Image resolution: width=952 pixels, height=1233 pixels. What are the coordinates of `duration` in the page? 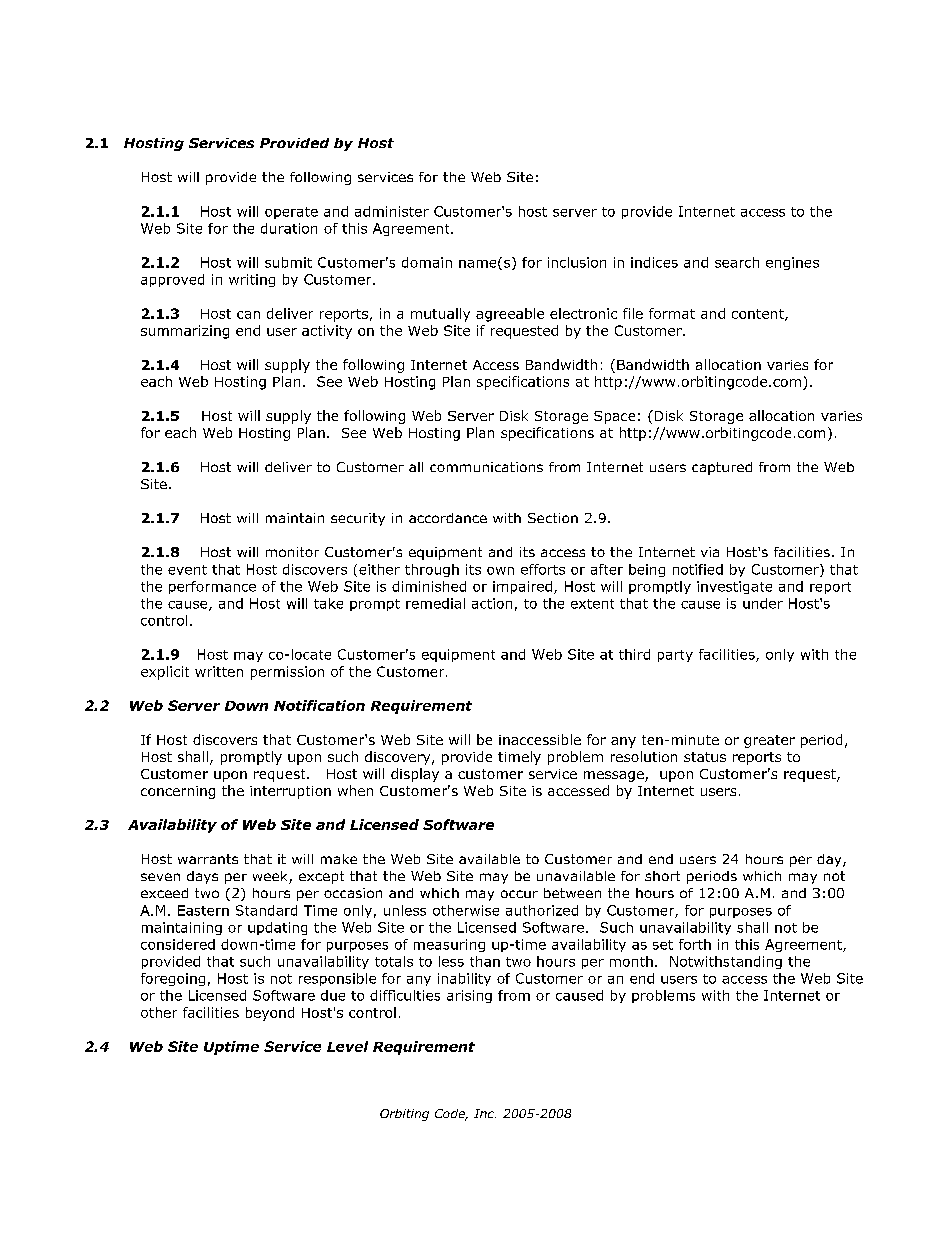 It's located at (289, 228).
